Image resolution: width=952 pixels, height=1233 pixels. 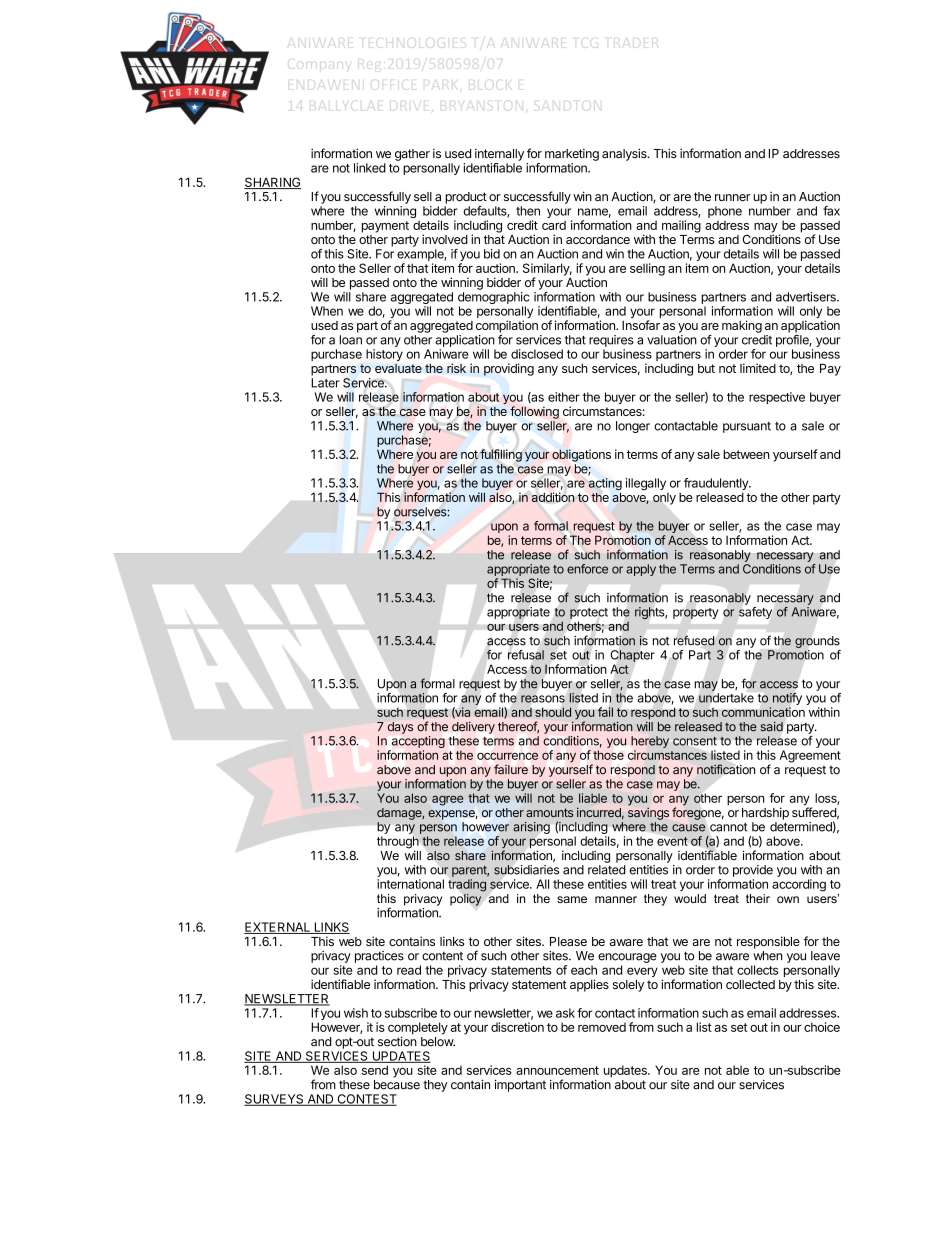 What do you see at coordinates (370, 168) in the screenshot?
I see `linked` at bounding box center [370, 168].
